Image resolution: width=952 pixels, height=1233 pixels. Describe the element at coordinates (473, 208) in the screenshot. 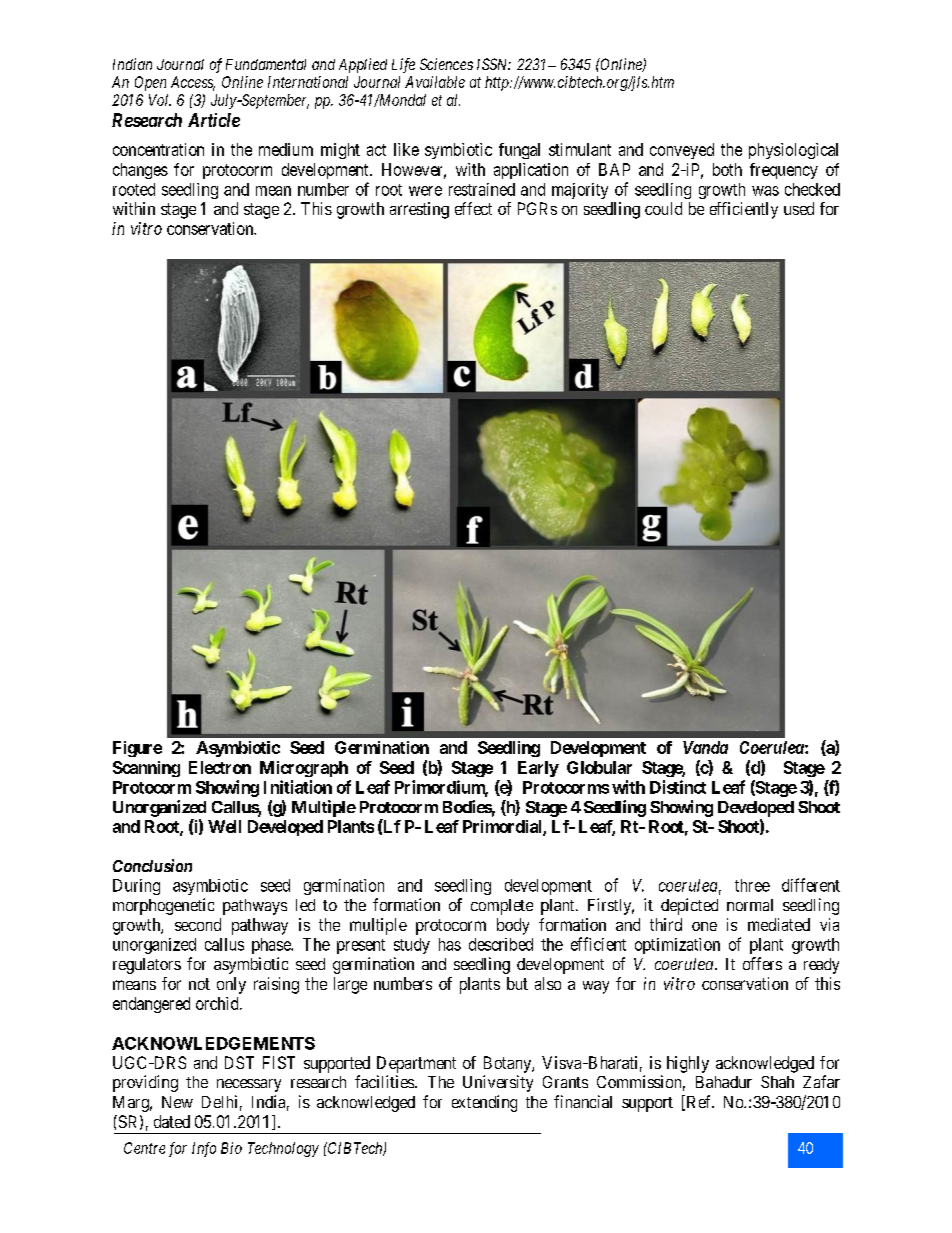

I see `effect` at that location.
